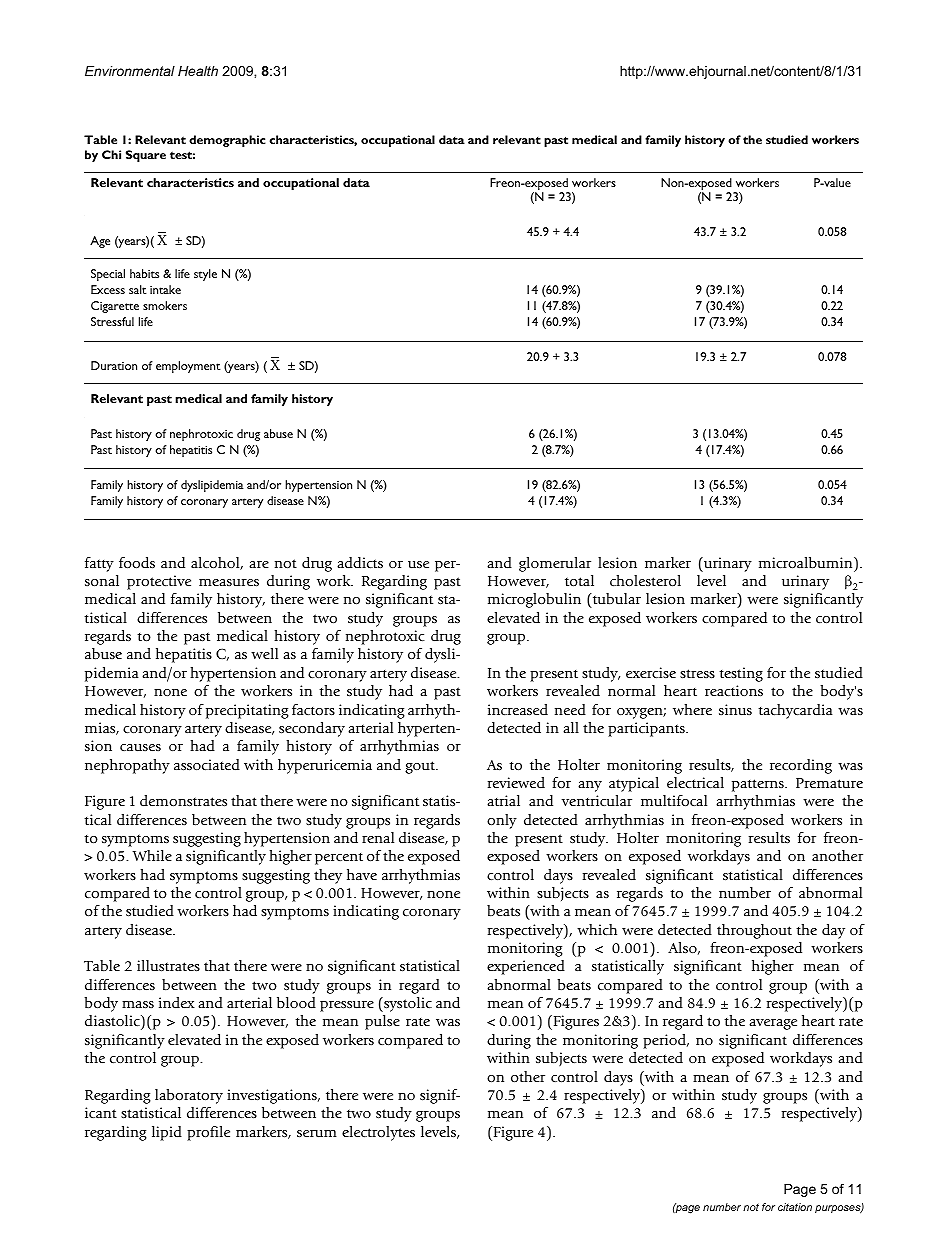  Describe the element at coordinates (518, 709) in the document. I see `increased` at that location.
